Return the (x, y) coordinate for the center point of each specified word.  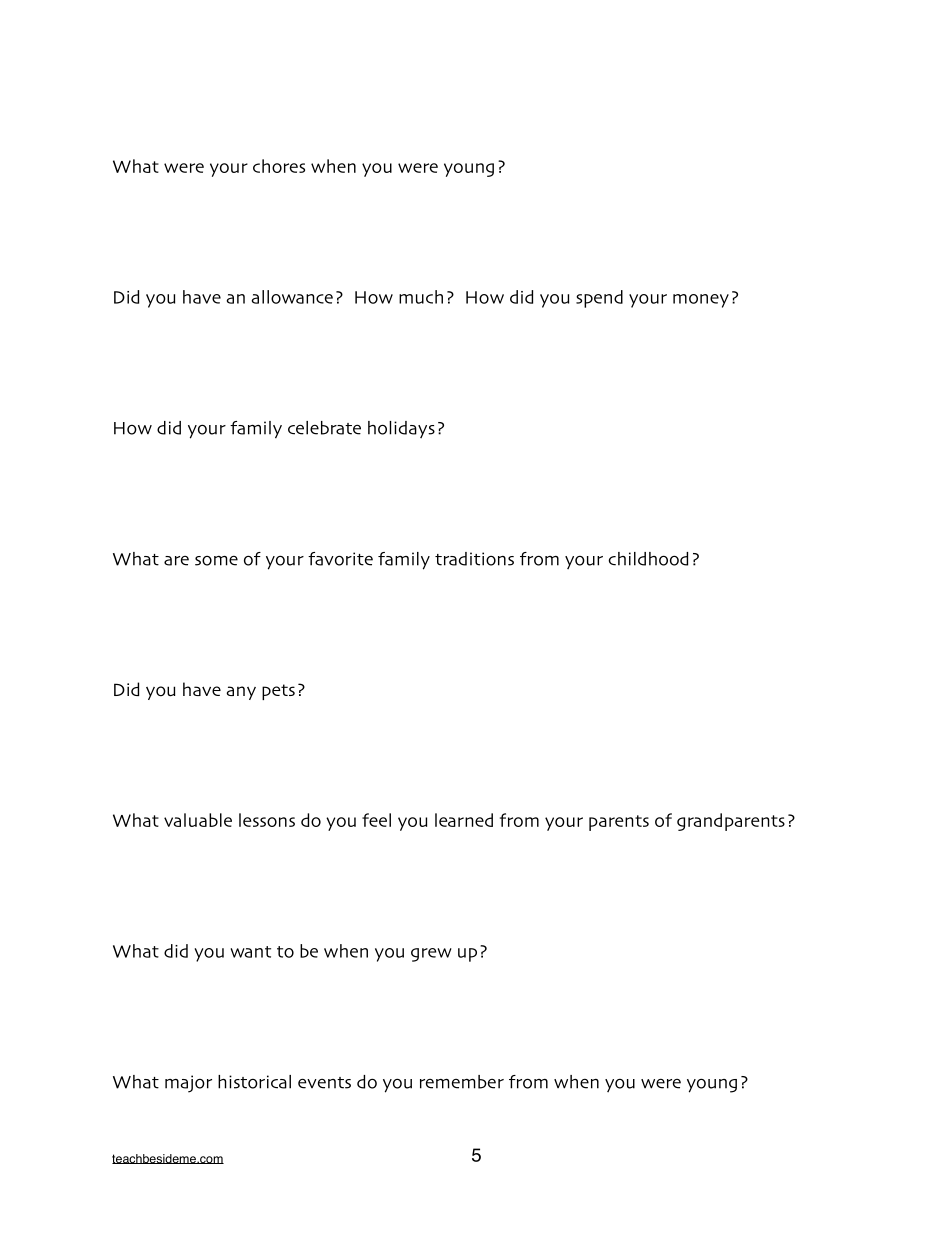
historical (254, 1082)
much (421, 297)
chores (279, 166)
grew (431, 955)
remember (462, 1082)
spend (599, 299)
